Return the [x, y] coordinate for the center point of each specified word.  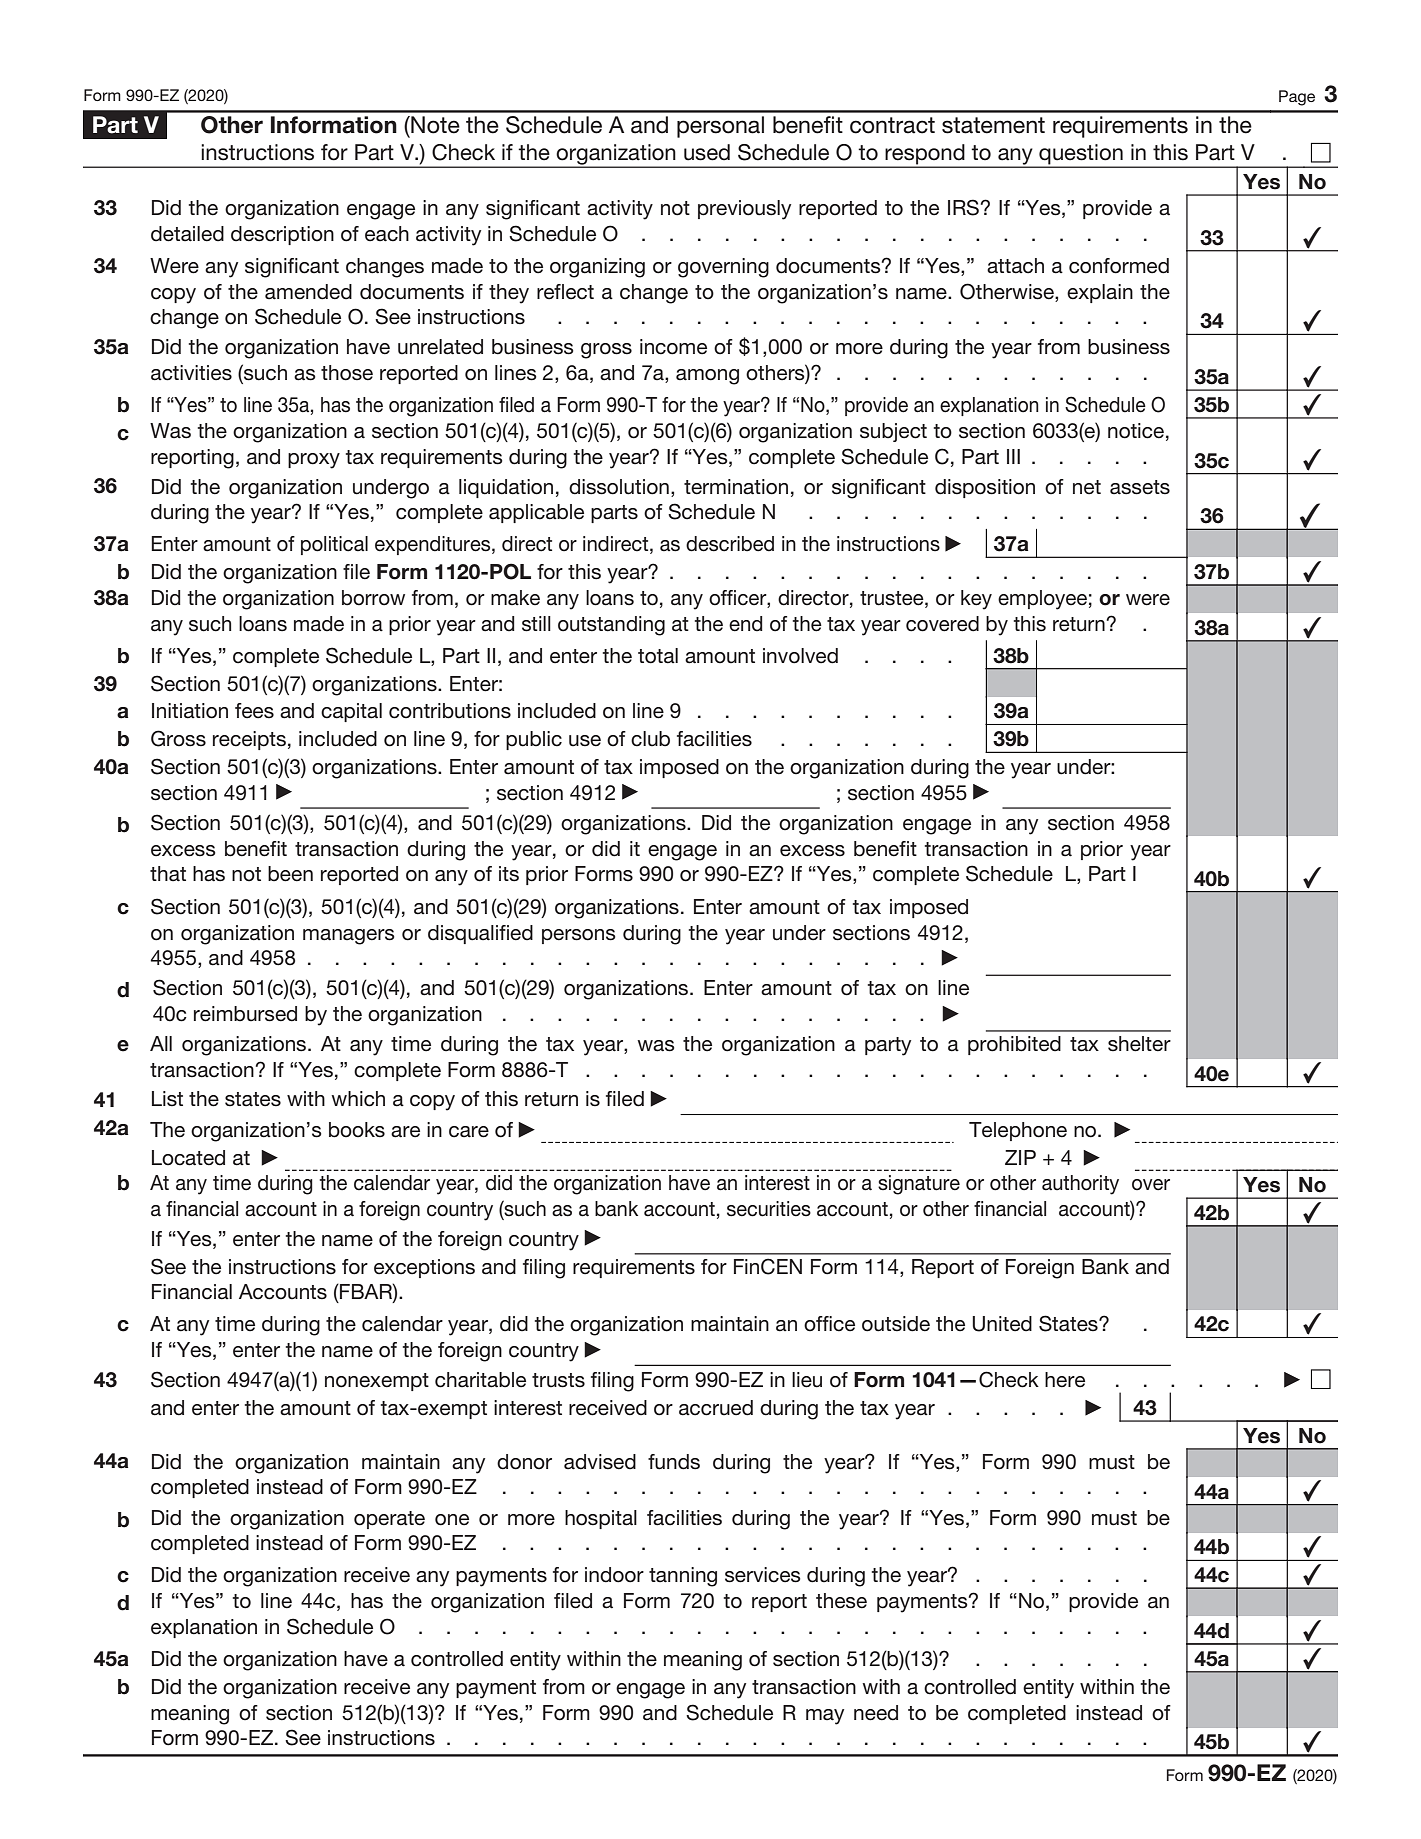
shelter [1139, 1044]
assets [1140, 487]
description [282, 235]
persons [579, 936]
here [1065, 1380]
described [730, 544]
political [334, 545]
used [707, 152]
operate [389, 1520]
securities [769, 1209]
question [1081, 155]
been [290, 874]
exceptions [424, 1268]
